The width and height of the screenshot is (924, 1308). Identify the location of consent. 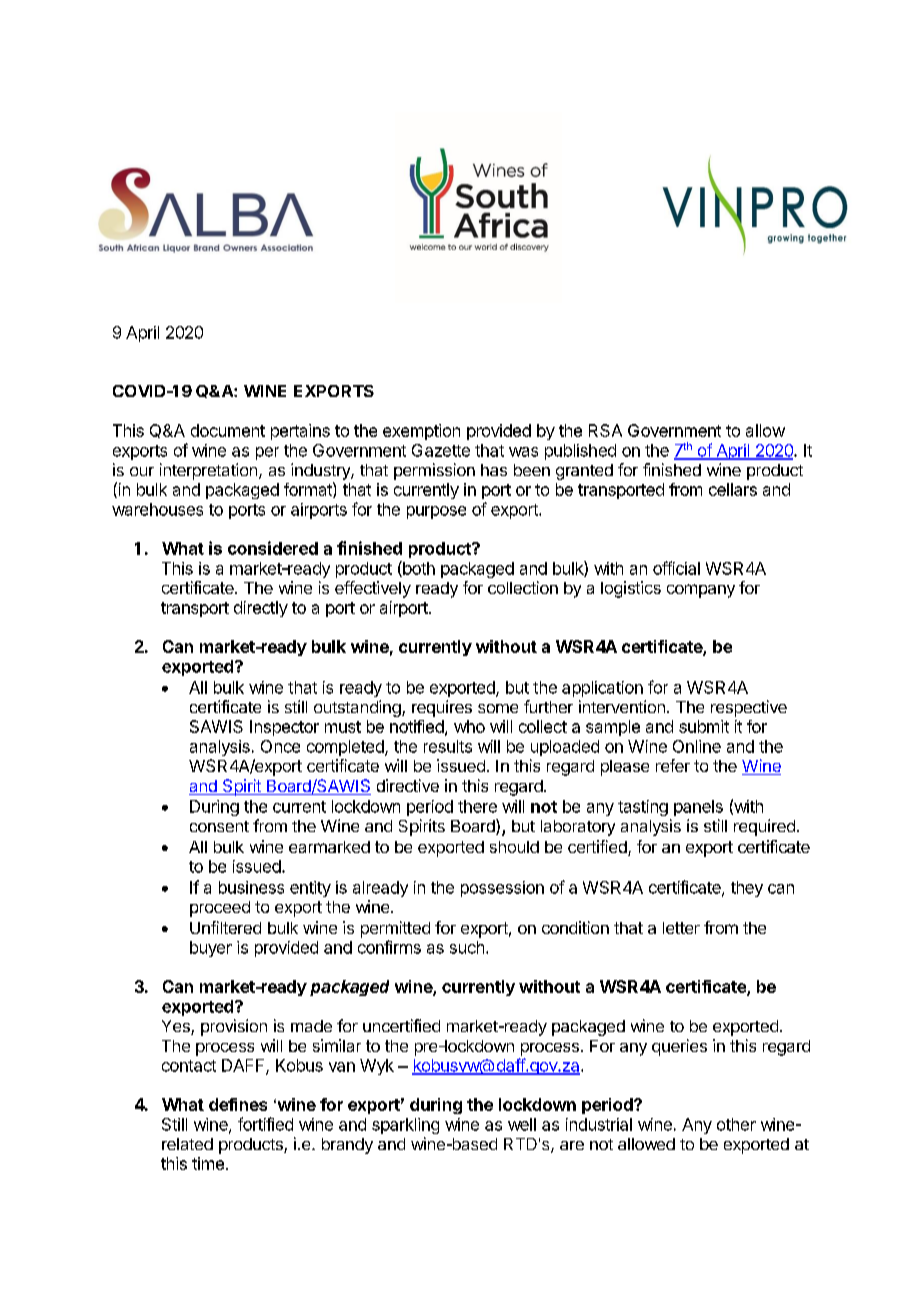
(219, 826).
